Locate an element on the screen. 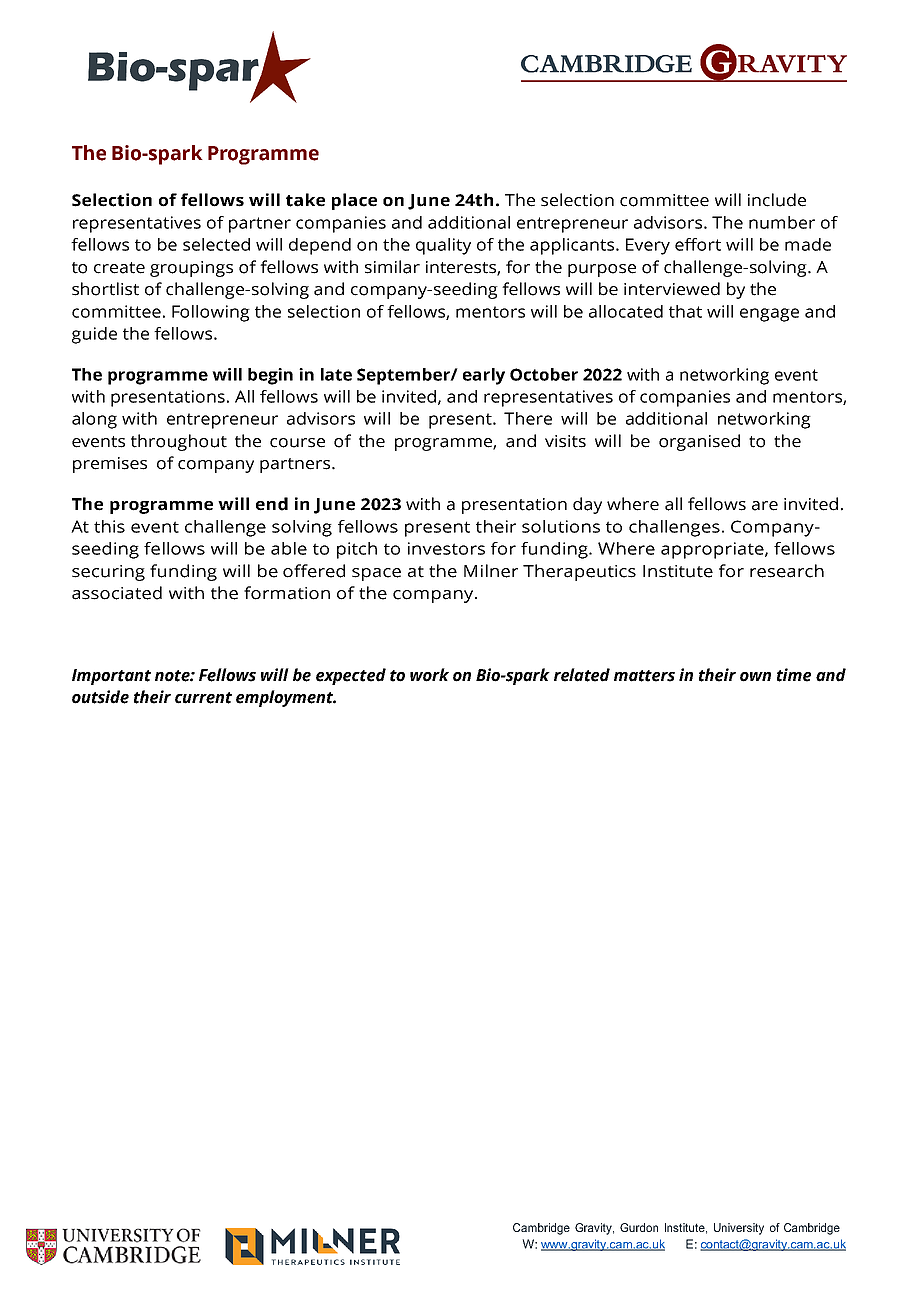 The height and width of the screenshot is (1308, 924). University is located at coordinates (739, 1229).
